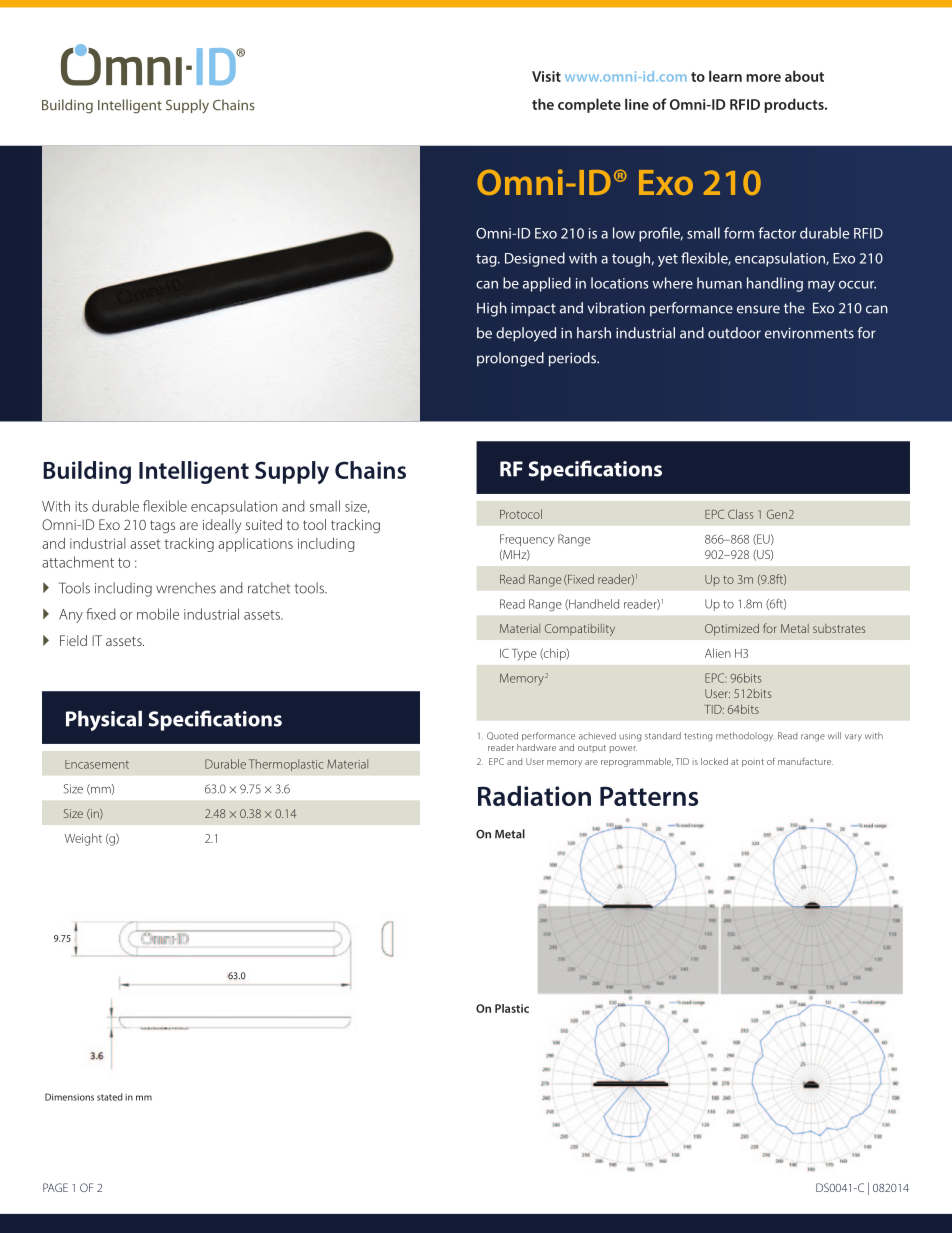 This image has height=1233, width=952. I want to click on Encasement, so click(97, 764).
